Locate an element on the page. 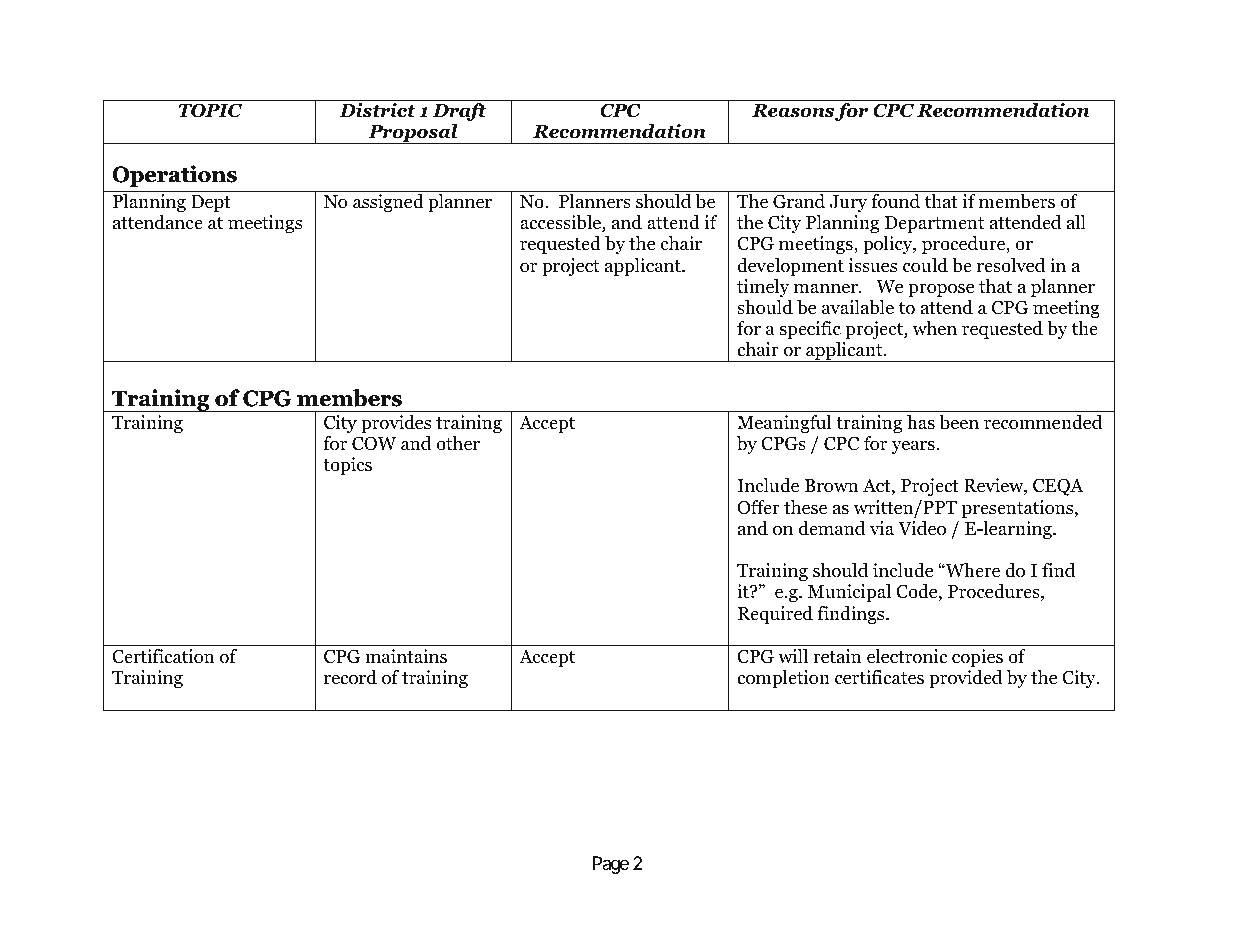  timely is located at coordinates (763, 288).
